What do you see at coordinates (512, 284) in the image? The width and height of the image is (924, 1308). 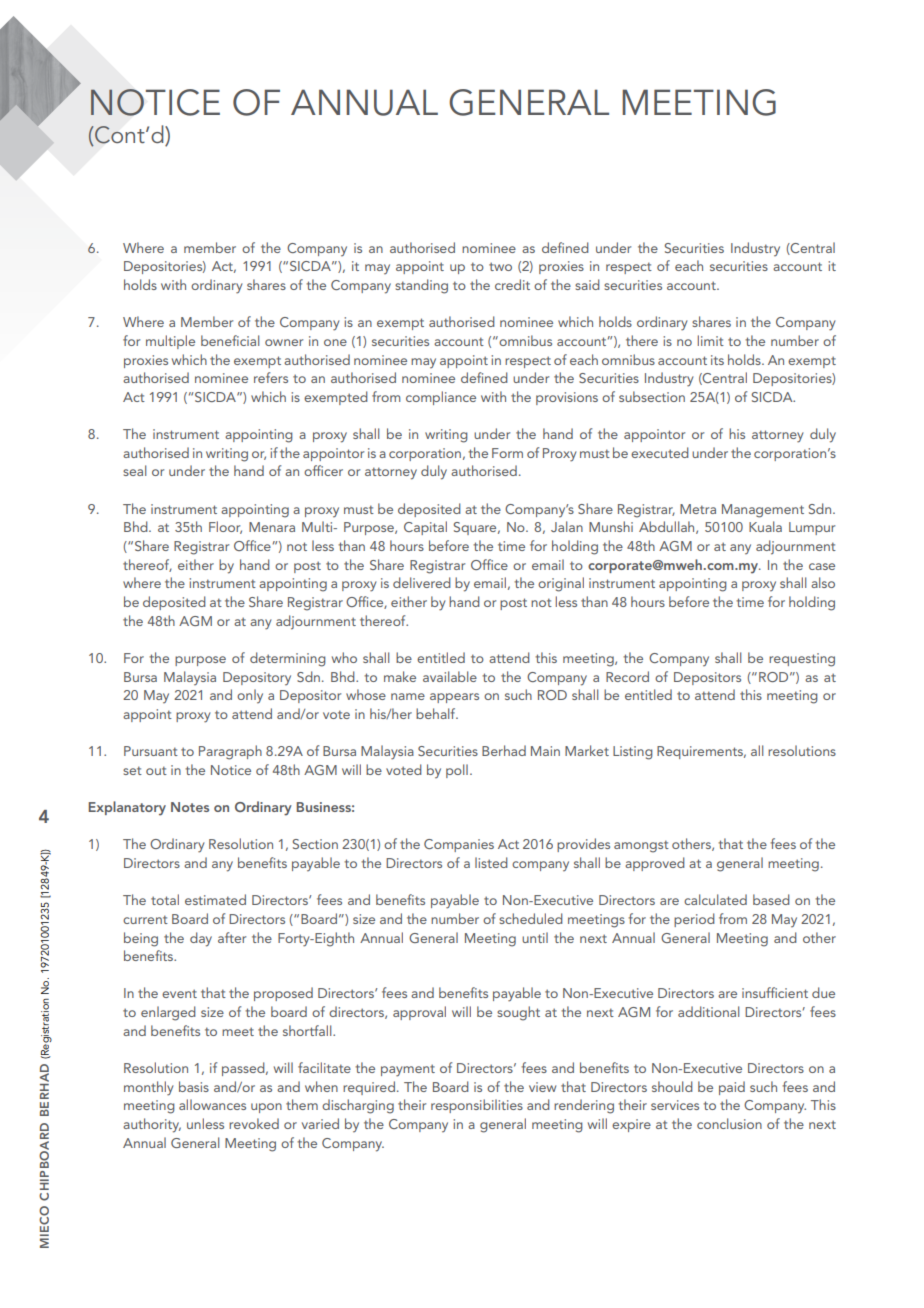 I see `credit` at bounding box center [512, 284].
